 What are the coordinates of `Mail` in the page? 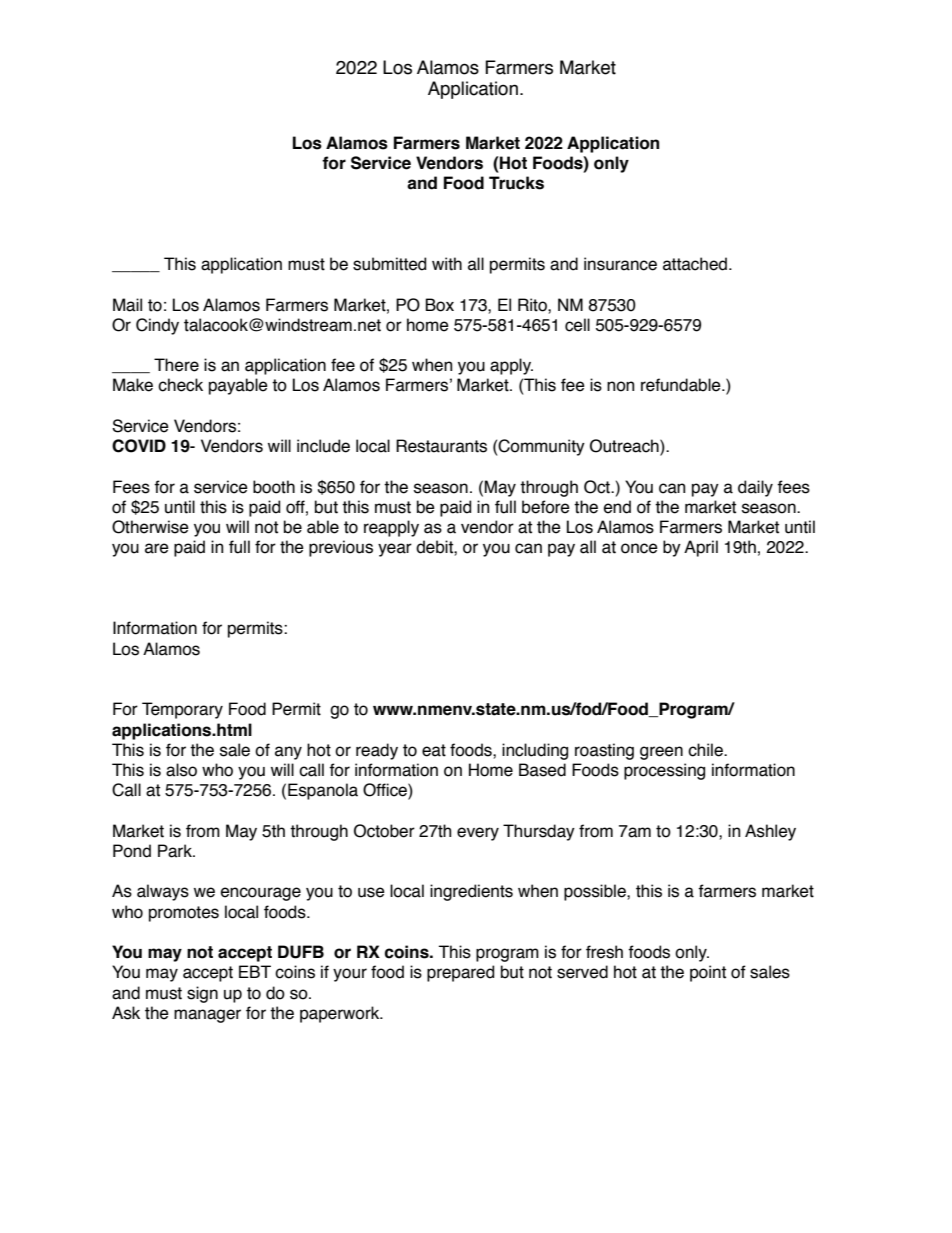 It's located at (127, 305).
